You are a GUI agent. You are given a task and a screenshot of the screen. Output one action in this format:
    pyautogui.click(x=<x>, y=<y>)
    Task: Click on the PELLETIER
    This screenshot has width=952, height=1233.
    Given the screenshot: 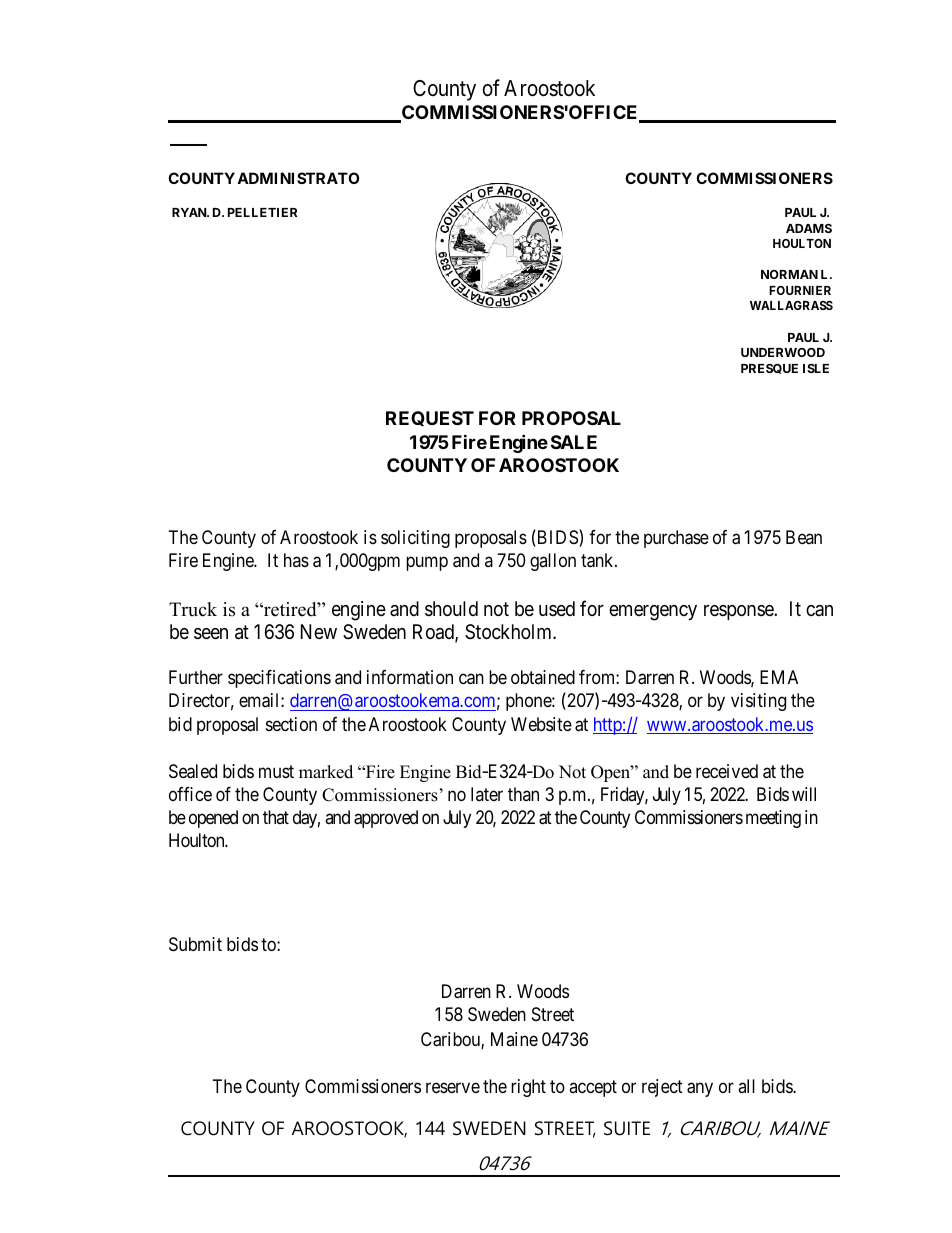 What is the action you would take?
    pyautogui.click(x=262, y=212)
